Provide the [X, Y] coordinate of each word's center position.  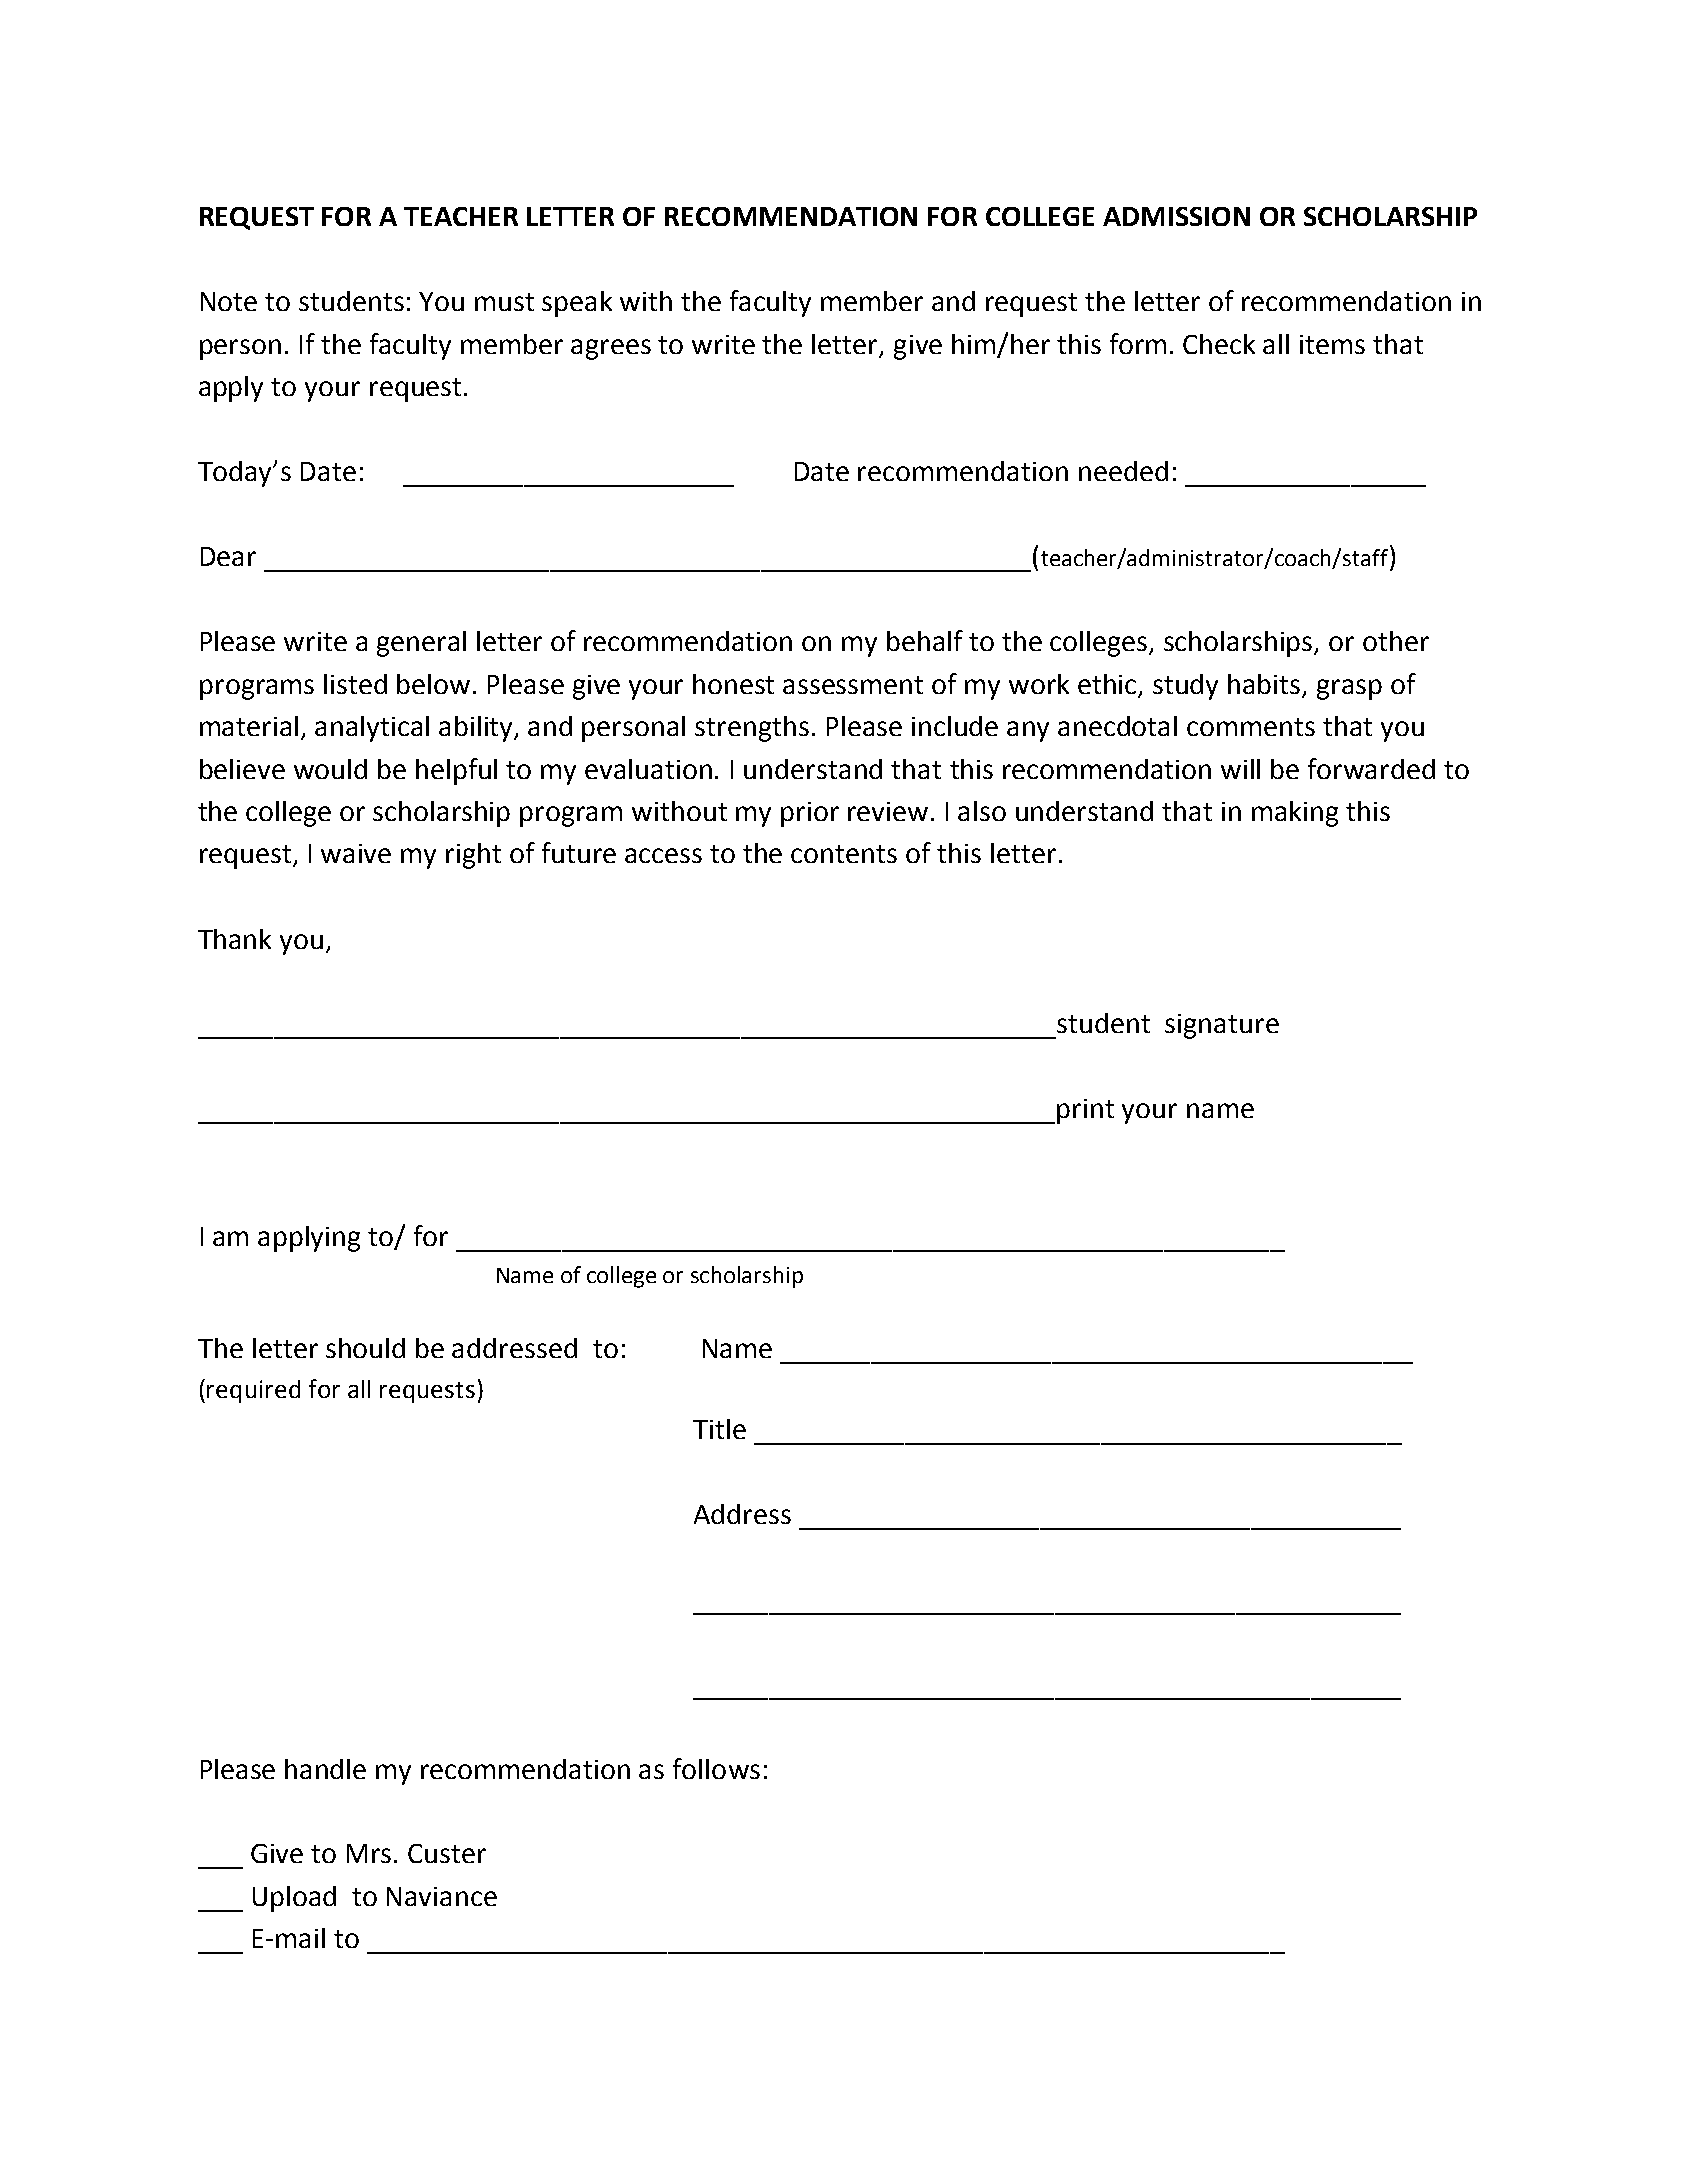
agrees [611, 349]
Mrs [369, 1853]
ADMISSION [1176, 216]
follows [716, 1768]
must [504, 302]
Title [719, 1429]
